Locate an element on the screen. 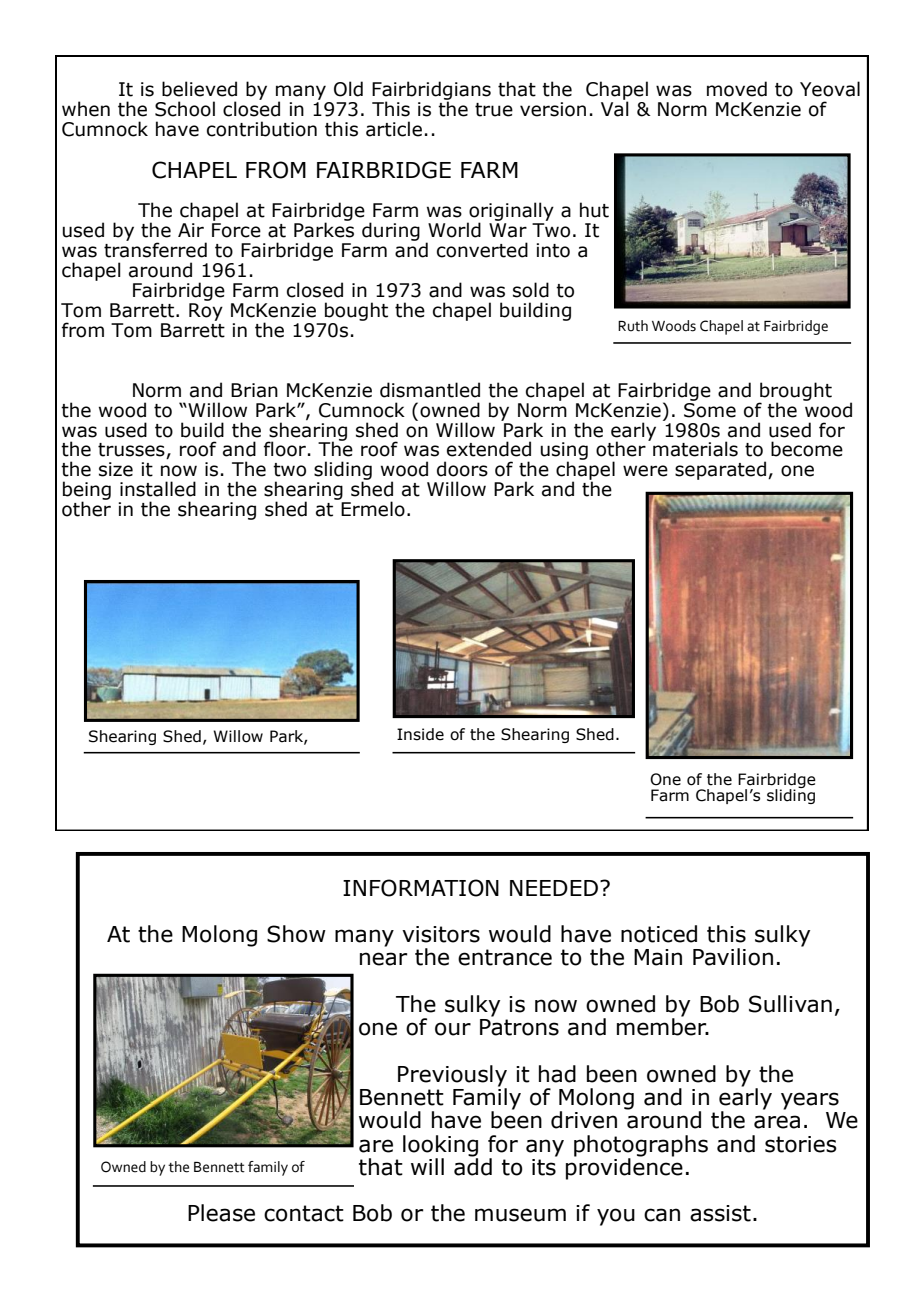 This screenshot has width=924, height=1308. School is located at coordinates (185, 109).
